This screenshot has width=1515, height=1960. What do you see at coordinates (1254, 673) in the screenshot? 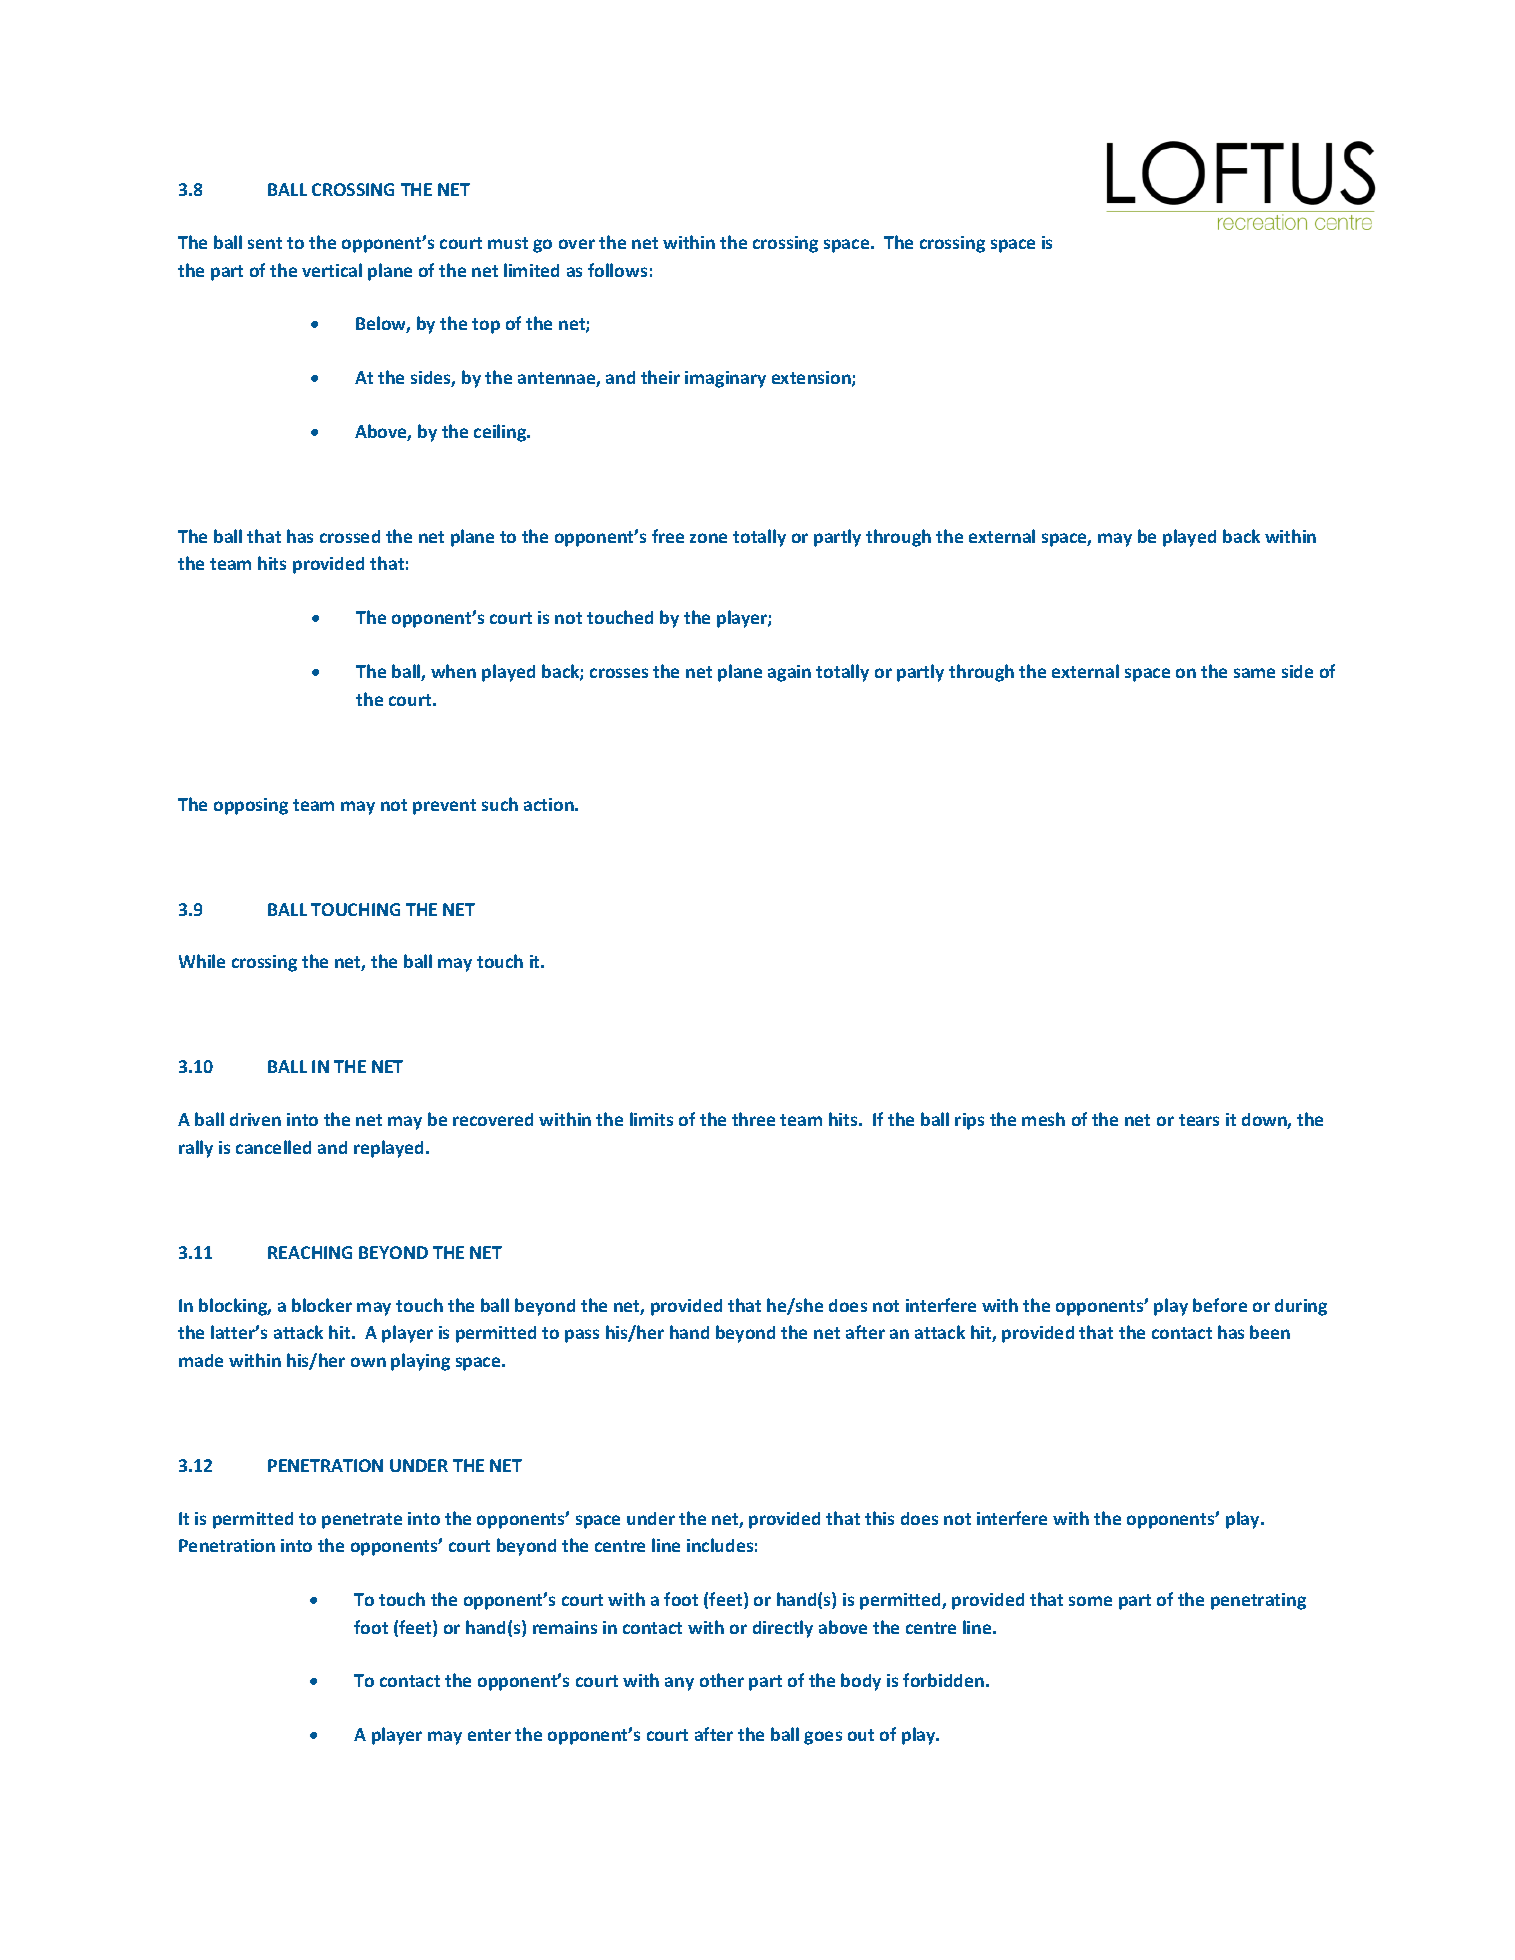
I see `same` at bounding box center [1254, 673].
